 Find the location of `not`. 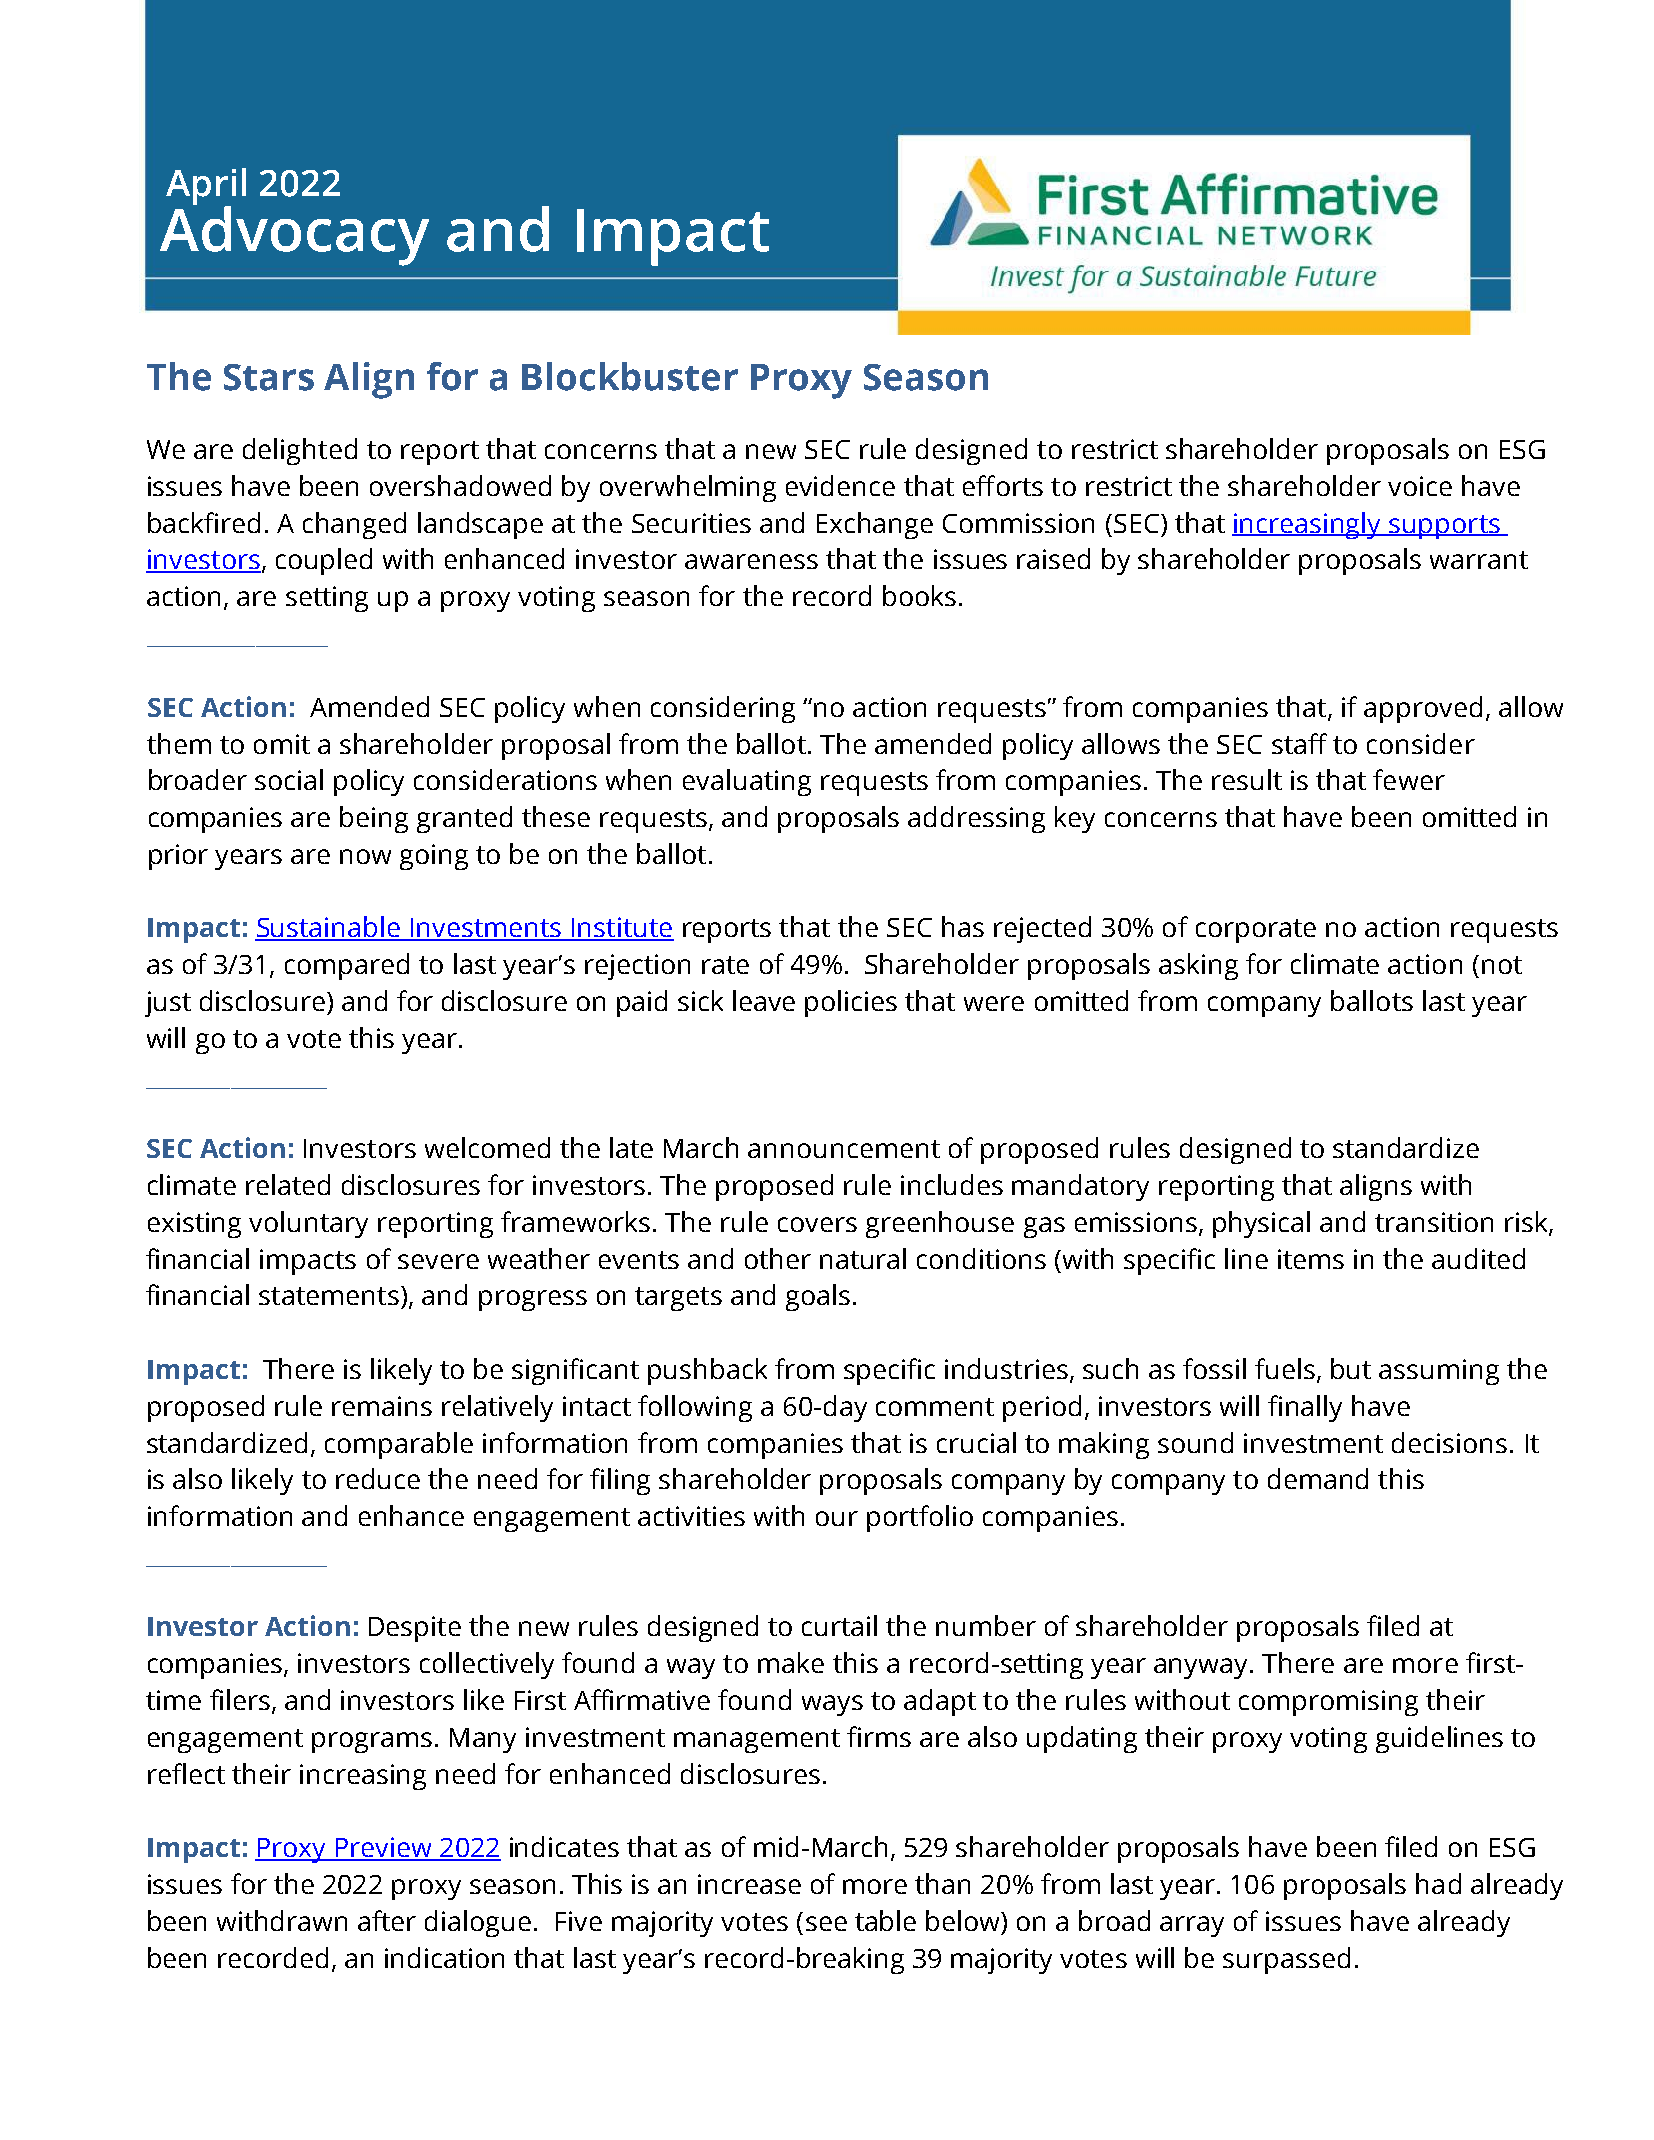

not is located at coordinates (1502, 965).
